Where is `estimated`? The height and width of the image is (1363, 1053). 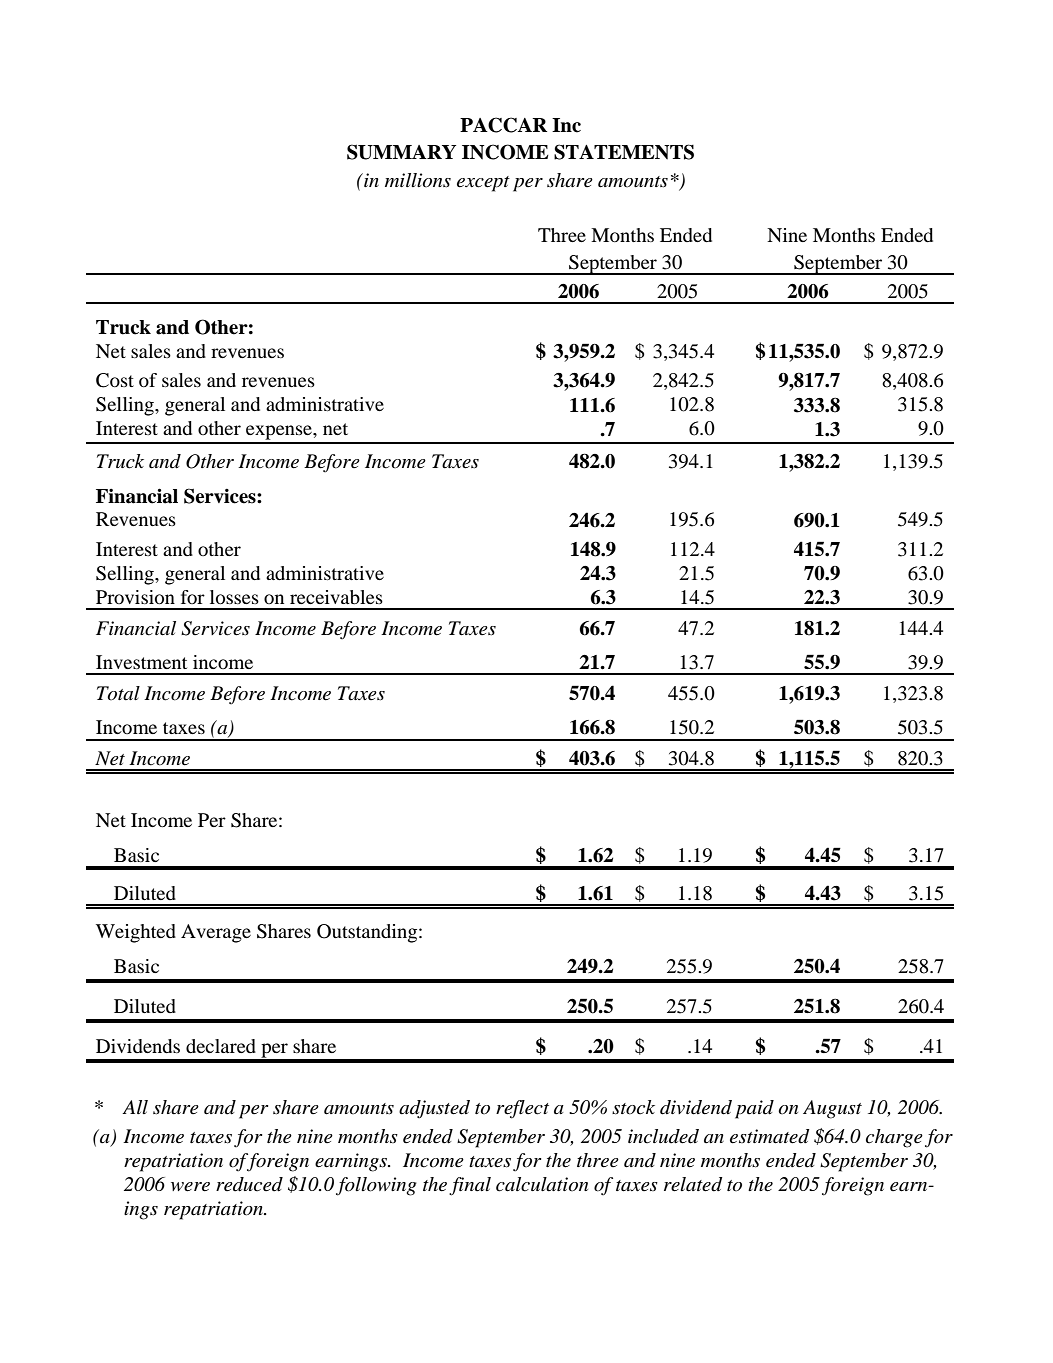 estimated is located at coordinates (770, 1136).
